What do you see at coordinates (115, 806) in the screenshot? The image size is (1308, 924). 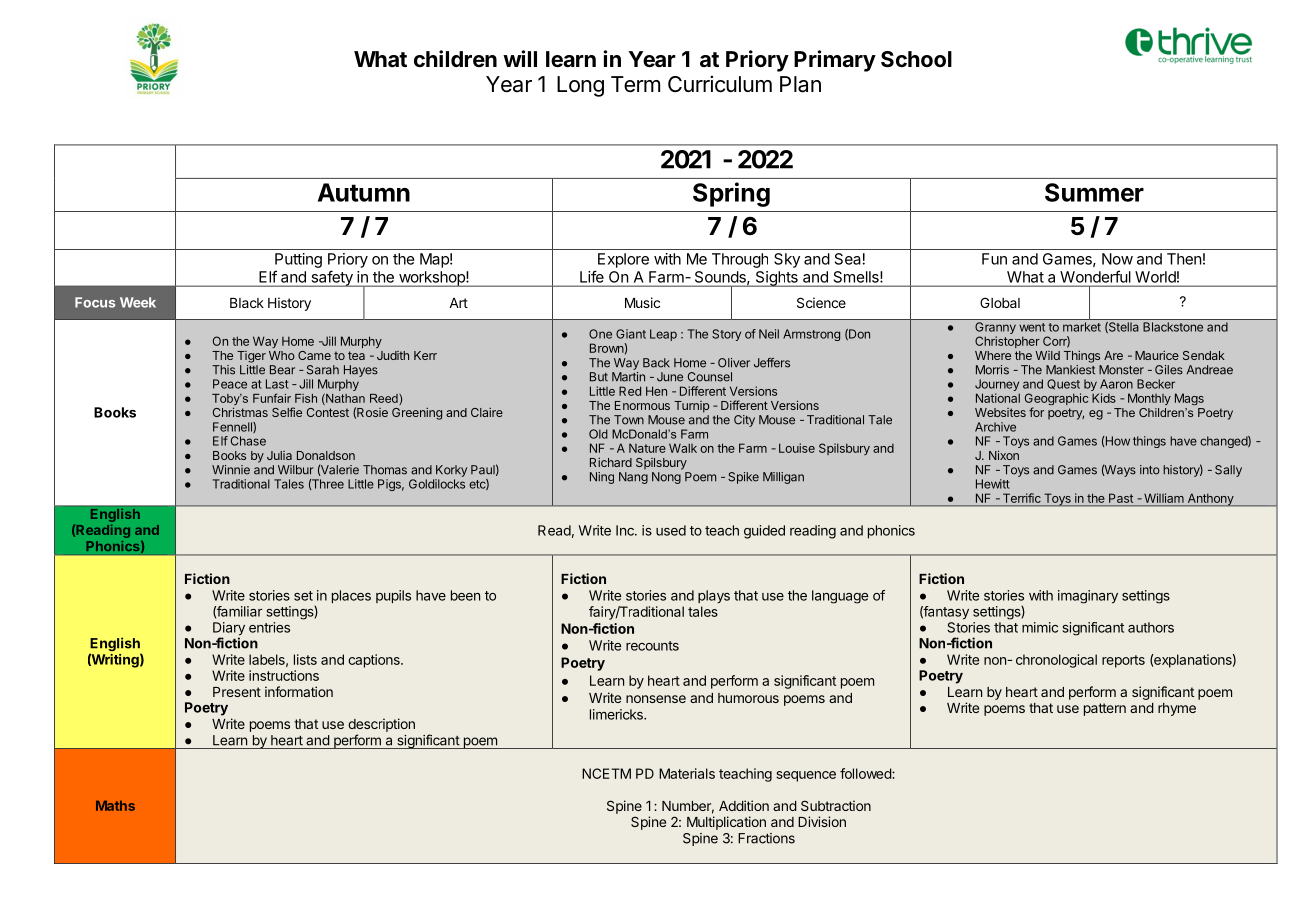 I see `Maths` at bounding box center [115, 806].
